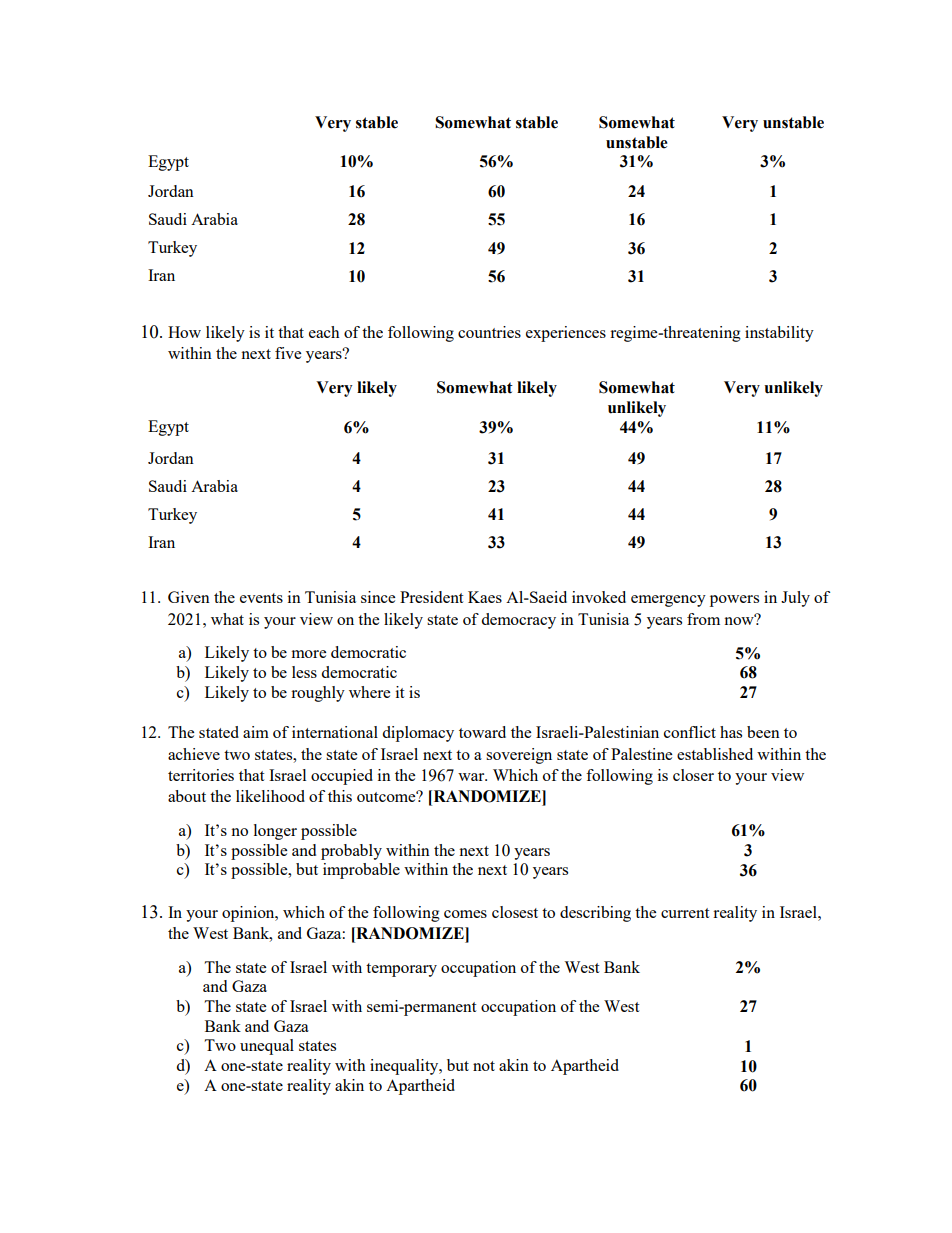 The image size is (952, 1233). What do you see at coordinates (489, 332) in the image?
I see `countries` at bounding box center [489, 332].
